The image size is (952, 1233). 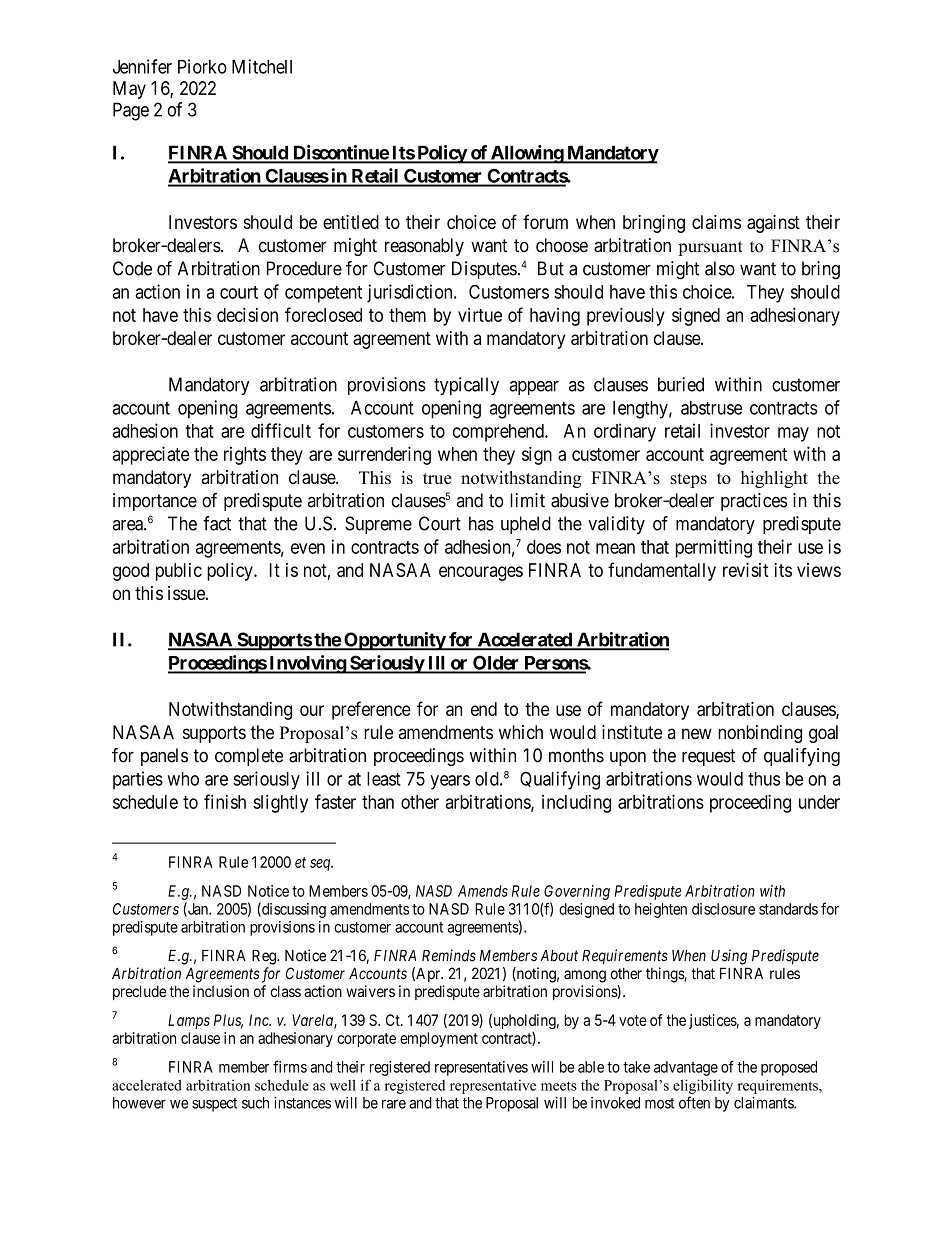 What do you see at coordinates (262, 66) in the image?
I see `Mitchell` at bounding box center [262, 66].
